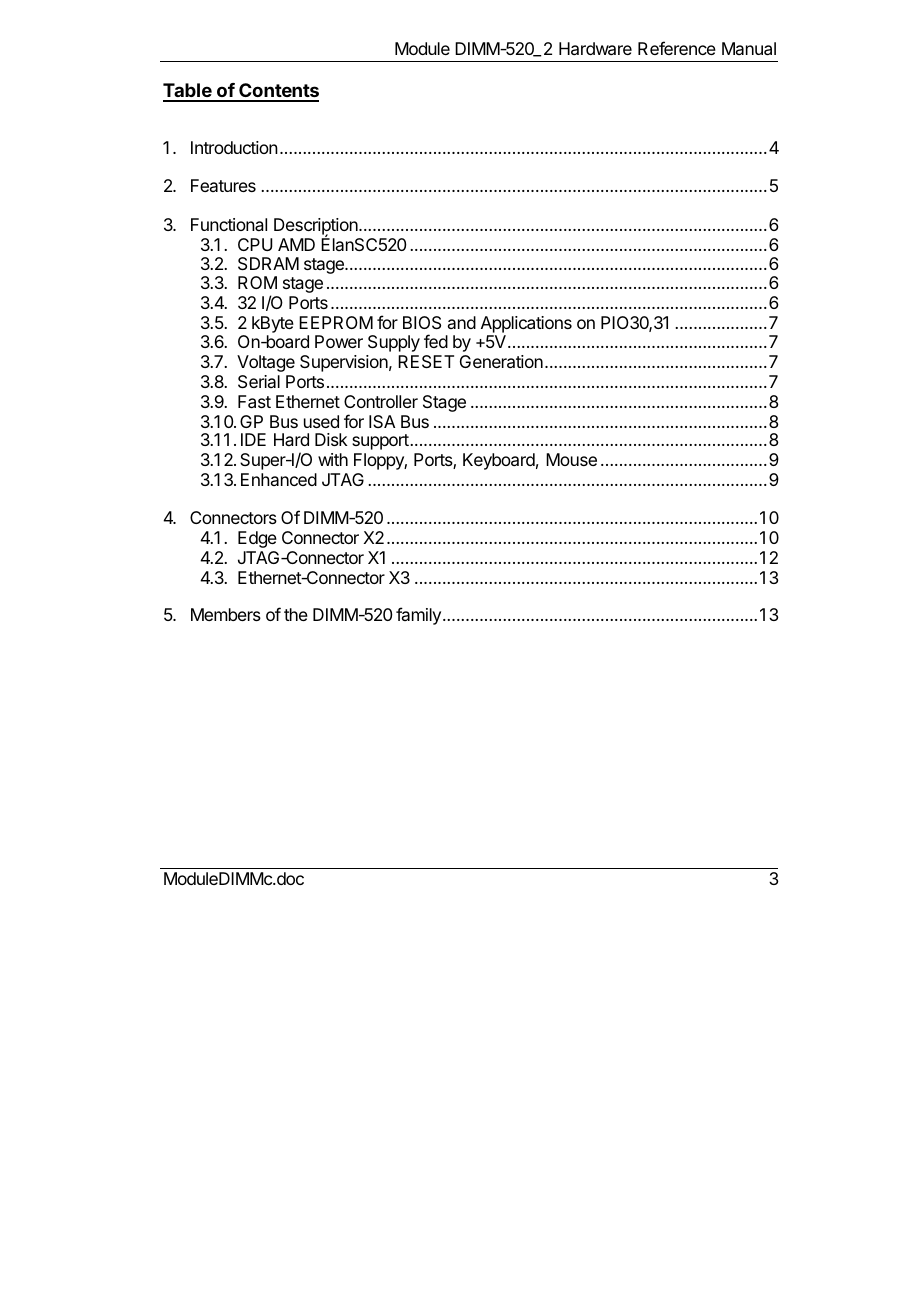 The width and height of the screenshot is (924, 1307). What do you see at coordinates (382, 421) in the screenshot?
I see `ISA` at bounding box center [382, 421].
